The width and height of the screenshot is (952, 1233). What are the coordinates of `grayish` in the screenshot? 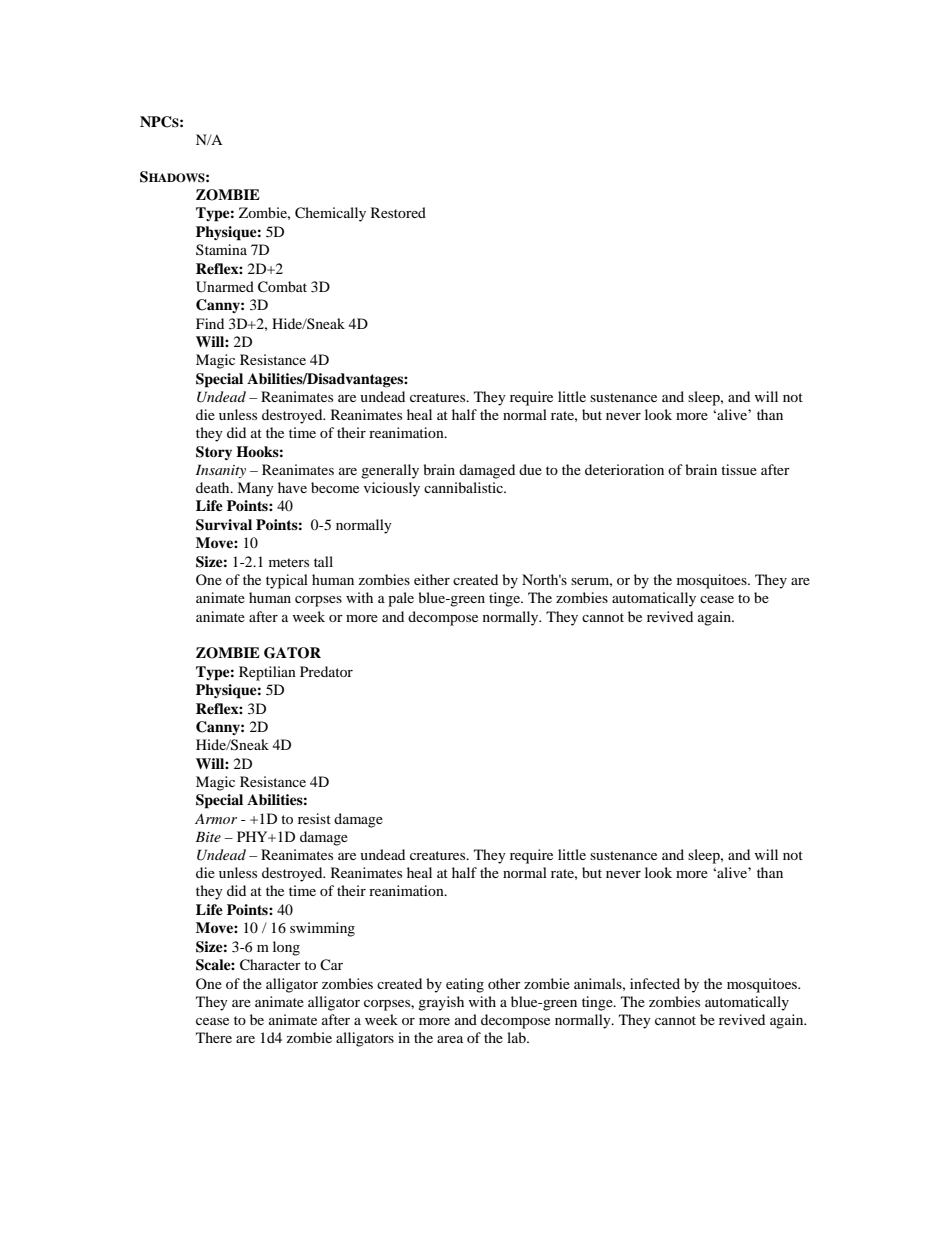 It's located at (441, 1003).
